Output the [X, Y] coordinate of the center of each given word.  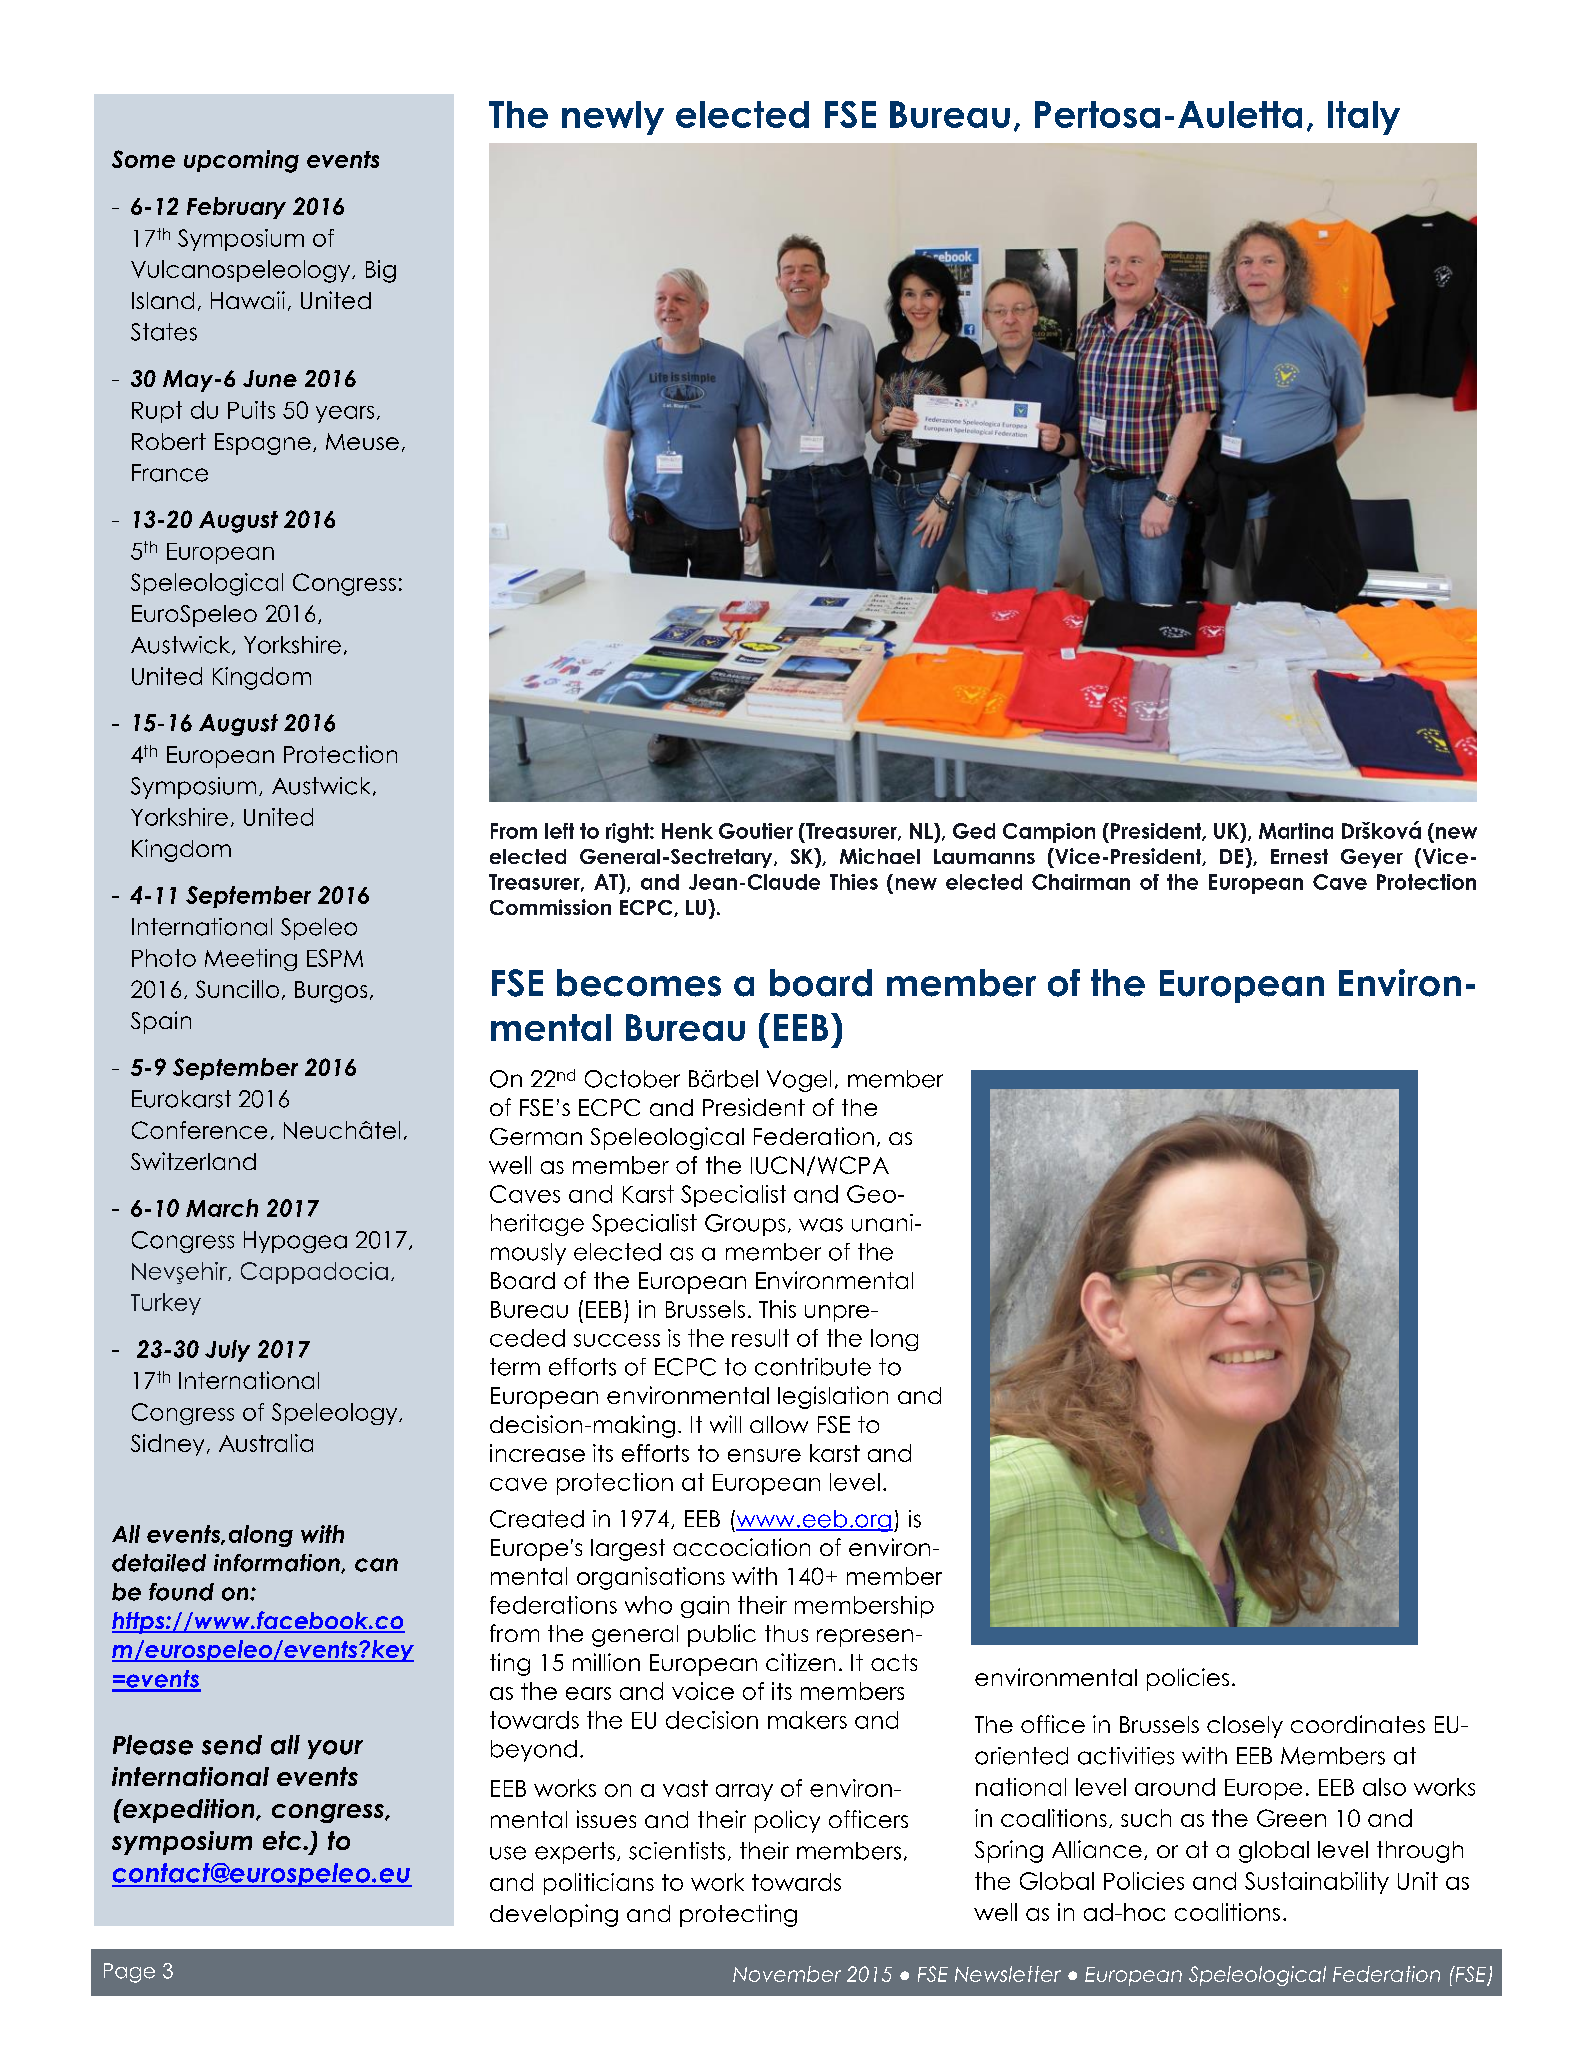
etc [283, 1840]
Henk [687, 831]
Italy [1364, 118]
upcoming [241, 161]
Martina [1296, 831]
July [227, 1351]
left [559, 831]
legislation [833, 1397]
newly [613, 118]
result [760, 1338]
